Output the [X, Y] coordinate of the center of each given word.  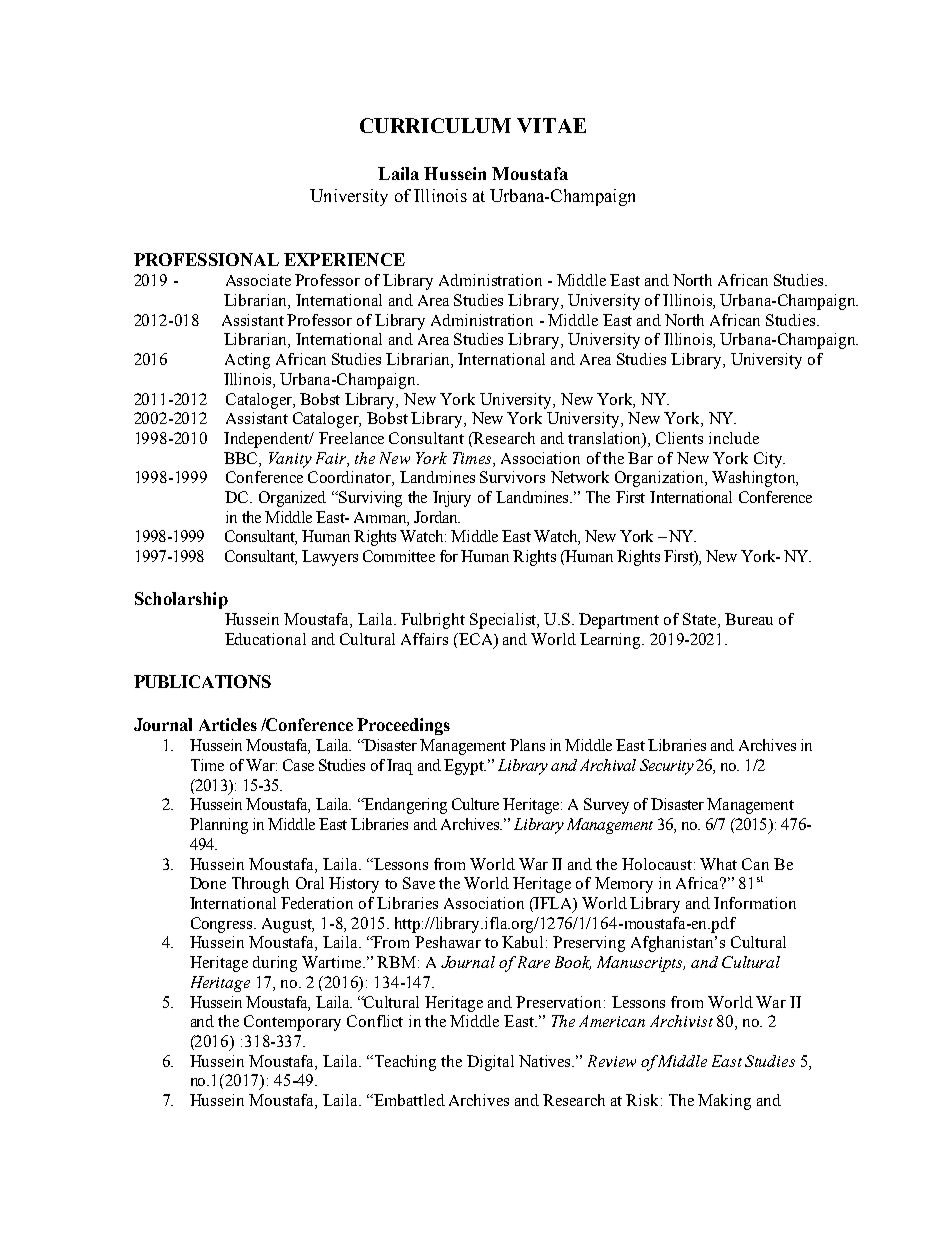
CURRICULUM [435, 125]
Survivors [512, 477]
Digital [490, 1063]
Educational [265, 639]
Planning [219, 826]
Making [724, 1102]
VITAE [551, 125]
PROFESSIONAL [206, 259]
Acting [247, 361]
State [701, 620]
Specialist [504, 621]
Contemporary [292, 1023]
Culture [475, 804]
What [718, 864]
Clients [679, 438]
